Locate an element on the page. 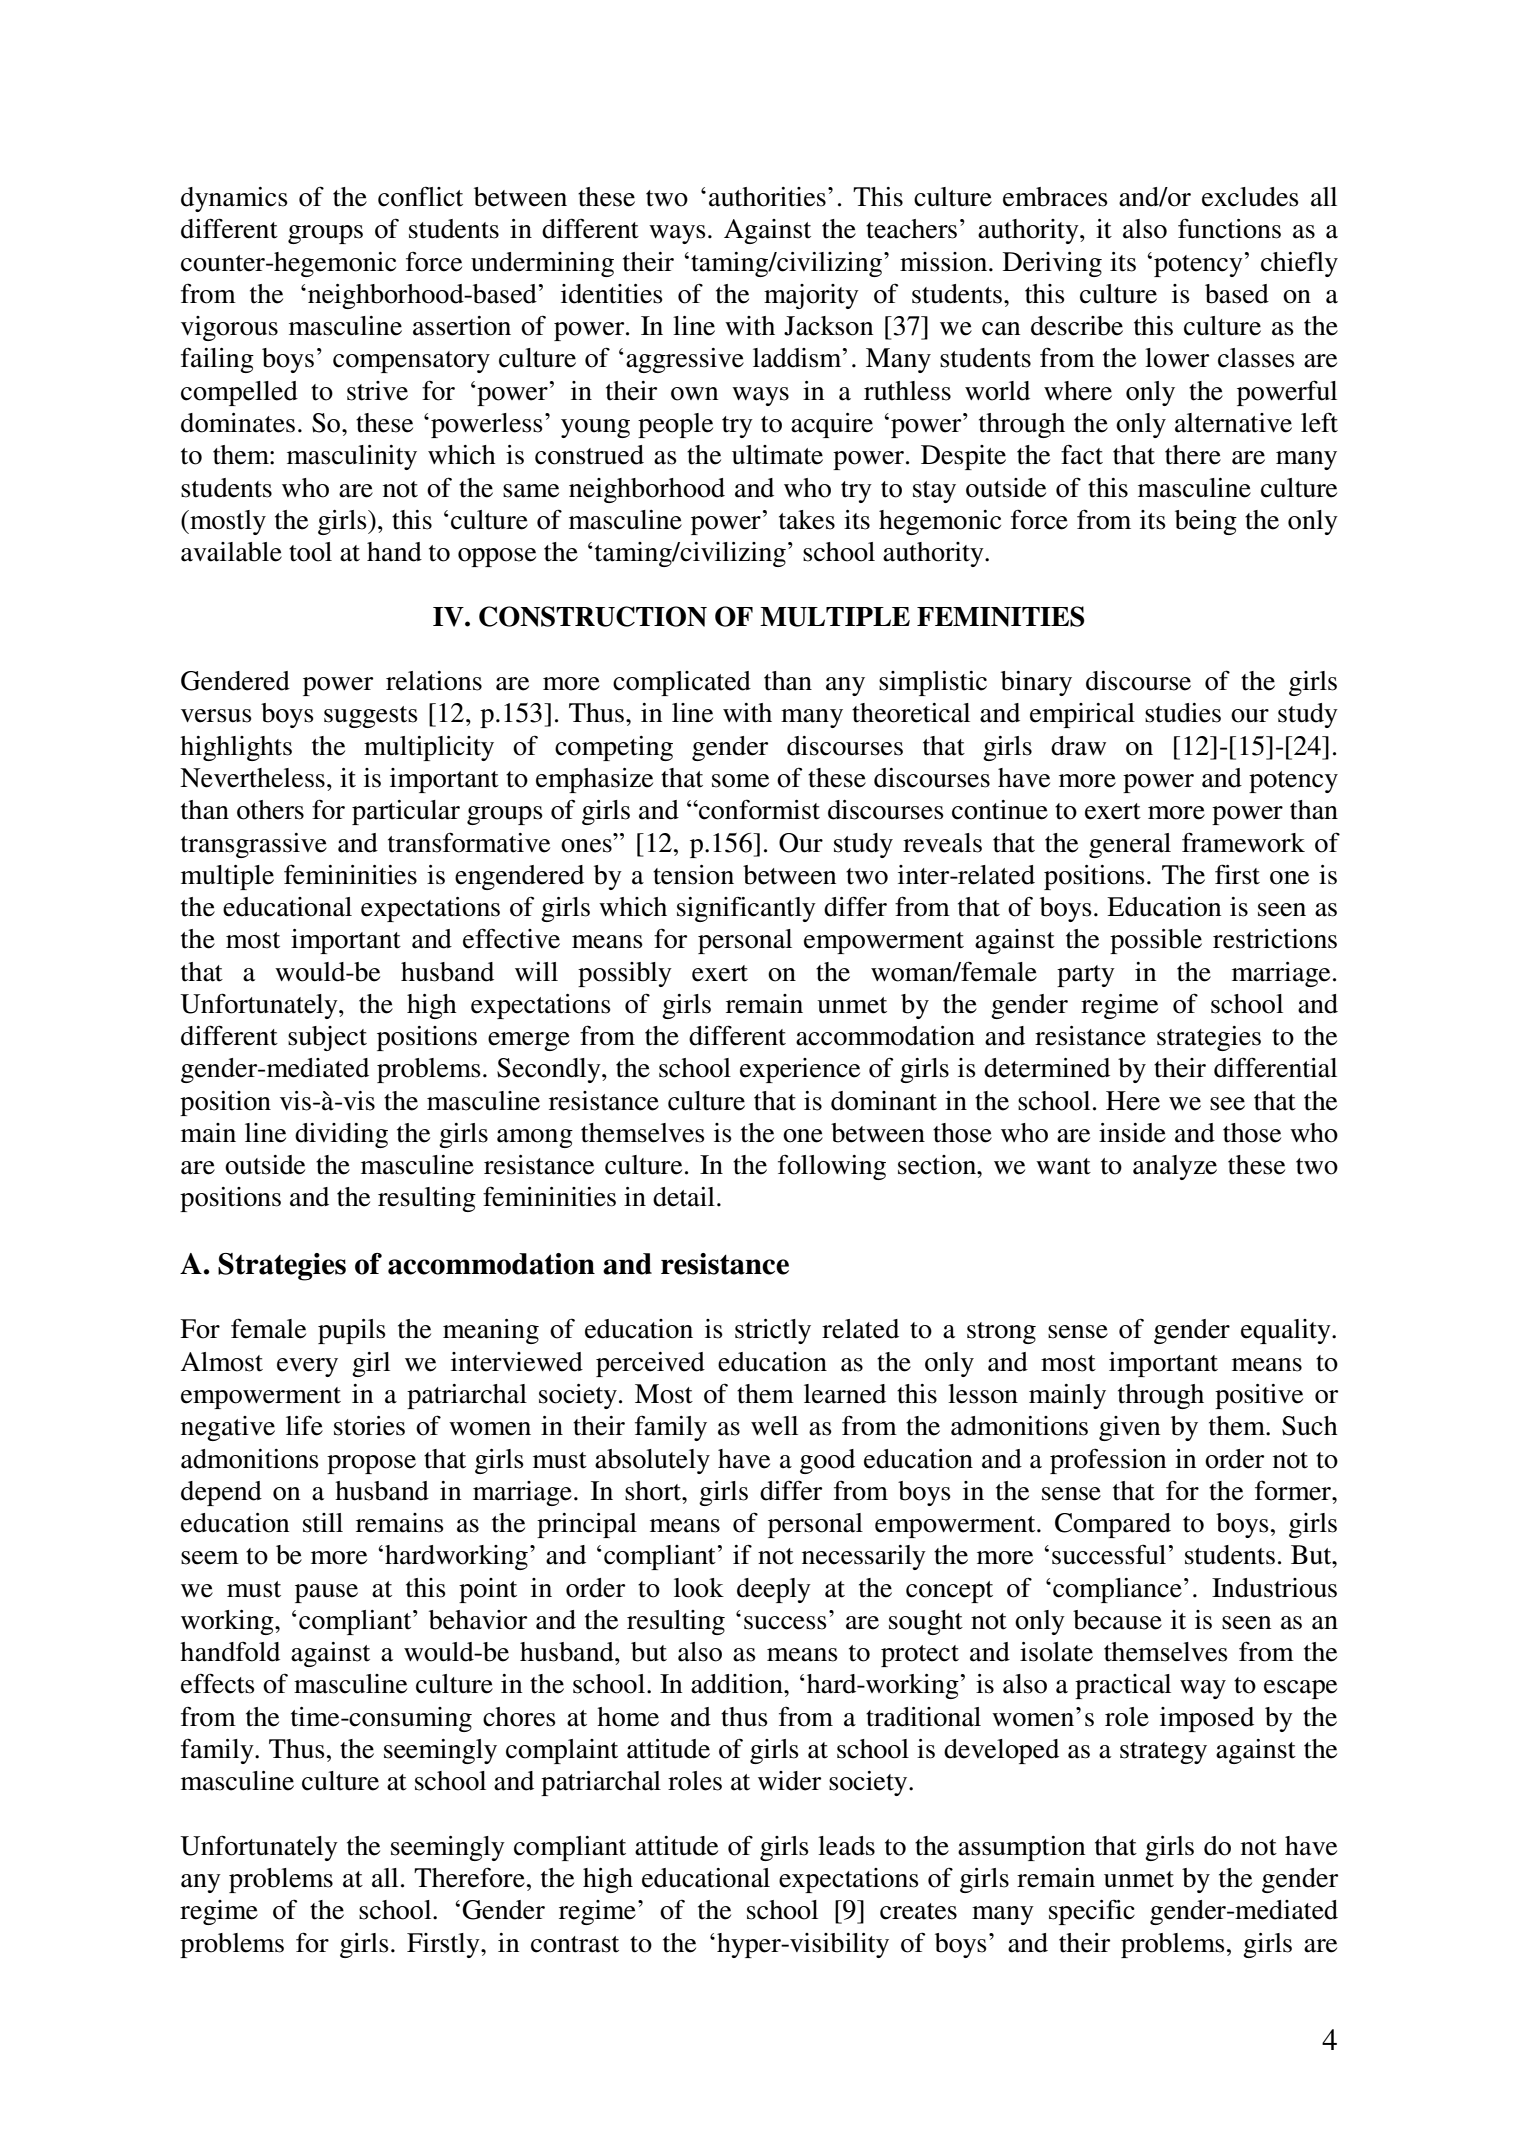 The image size is (1518, 2148). contrast is located at coordinates (575, 1944).
